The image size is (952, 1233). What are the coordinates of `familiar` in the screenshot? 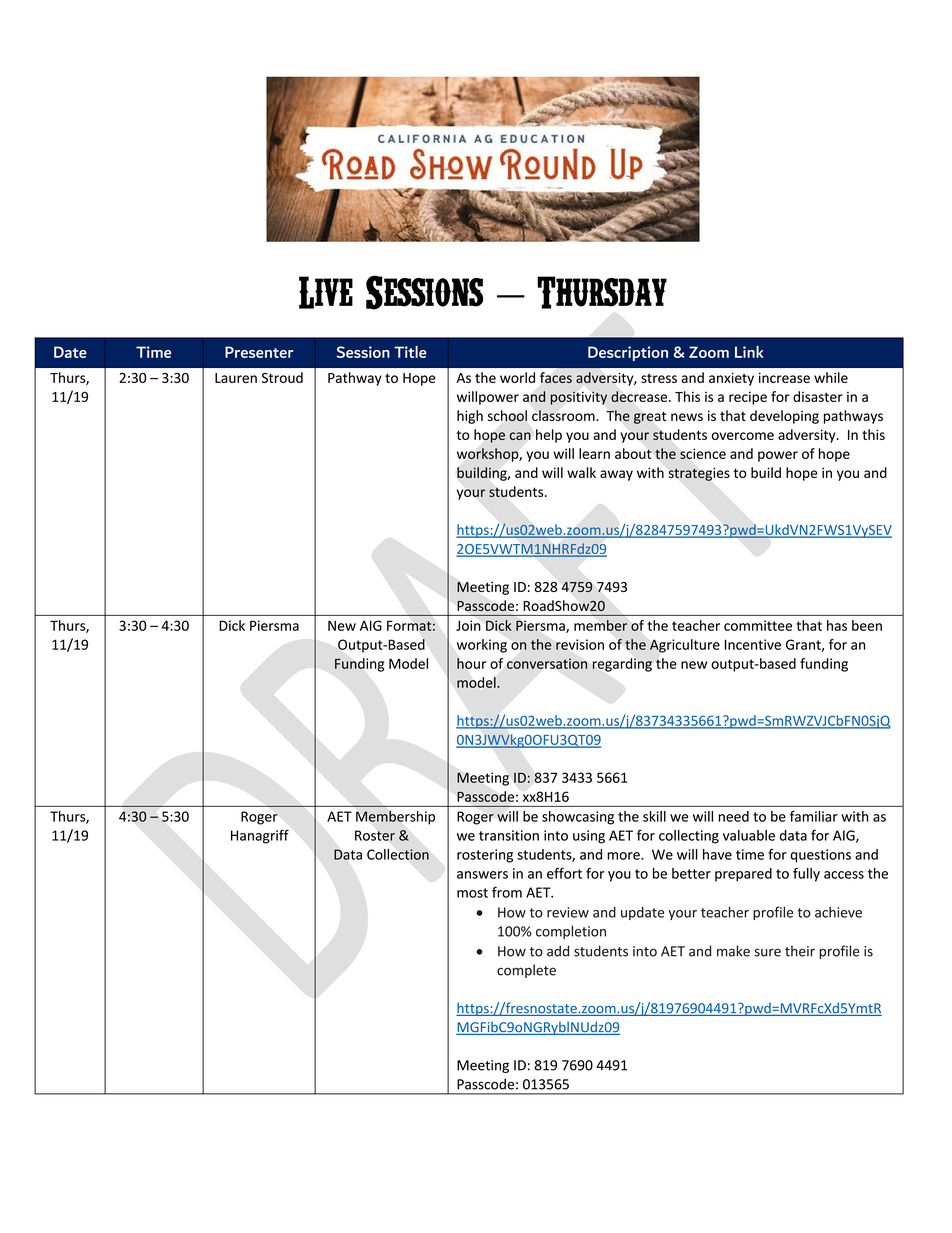 It's located at (814, 816).
